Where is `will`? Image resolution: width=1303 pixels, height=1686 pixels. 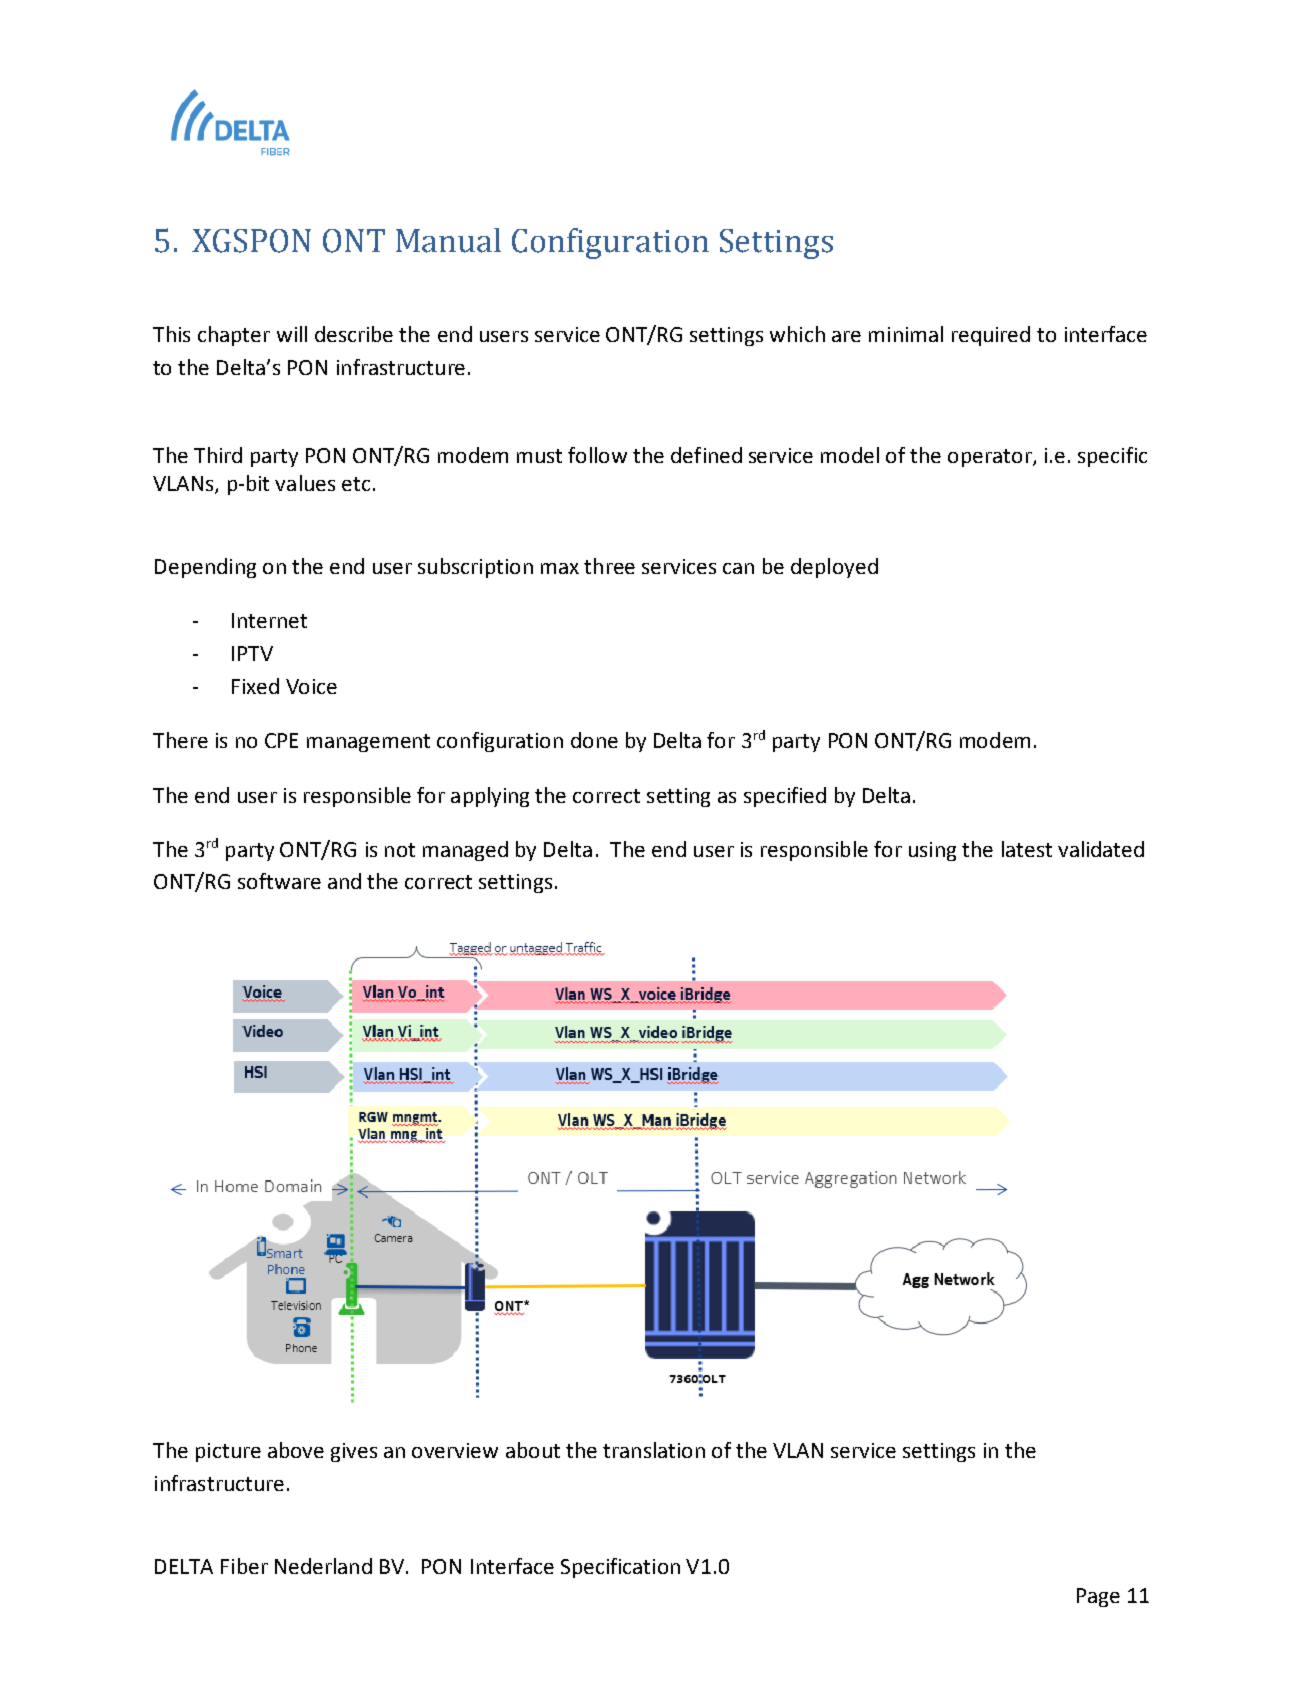
will is located at coordinates (292, 334).
